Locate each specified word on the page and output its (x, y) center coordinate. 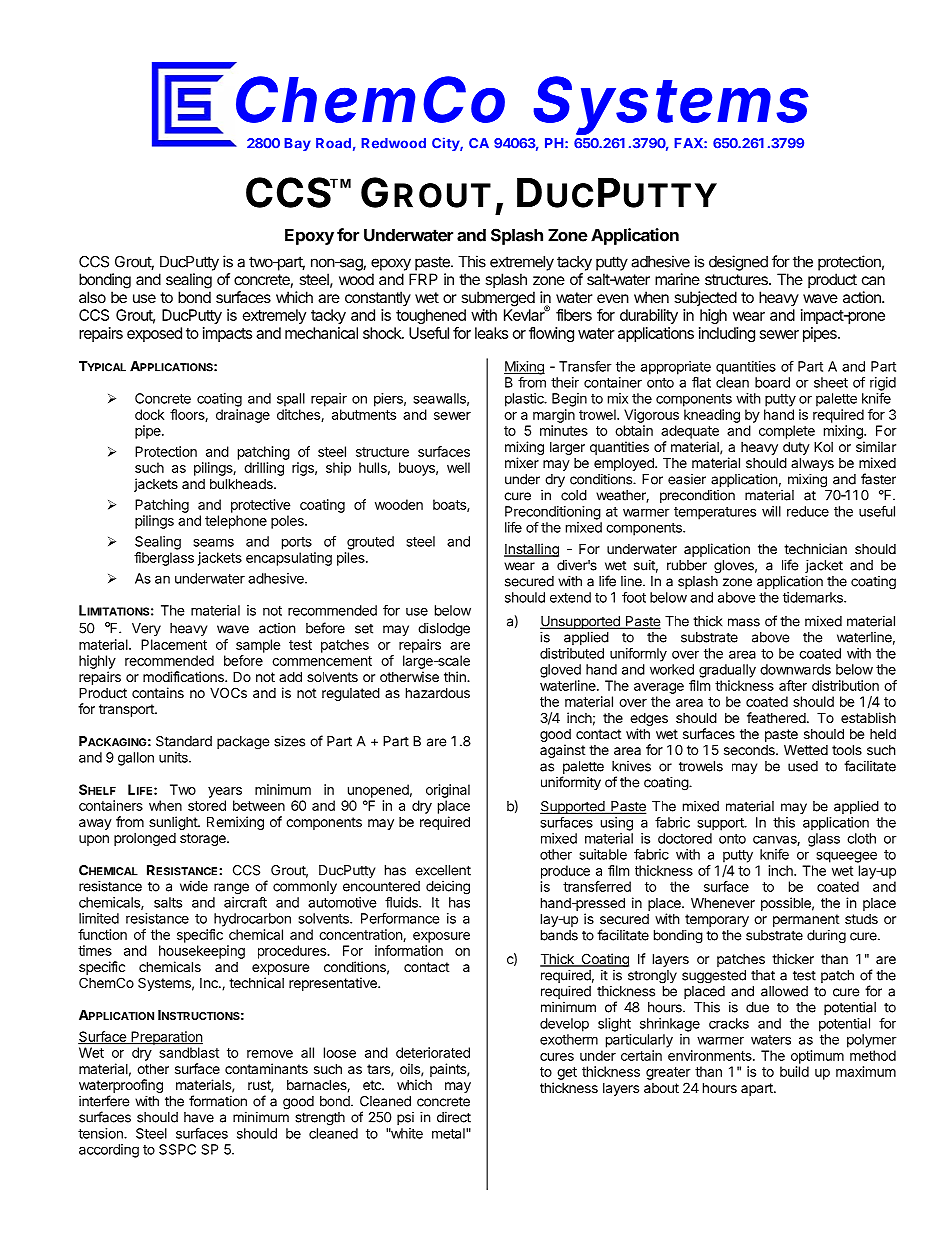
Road (333, 143)
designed (738, 263)
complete (787, 432)
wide (194, 886)
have (199, 1117)
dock (149, 414)
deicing (448, 888)
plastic (525, 400)
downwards (795, 669)
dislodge (444, 630)
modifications (184, 676)
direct (454, 1117)
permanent (806, 920)
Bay (297, 144)
